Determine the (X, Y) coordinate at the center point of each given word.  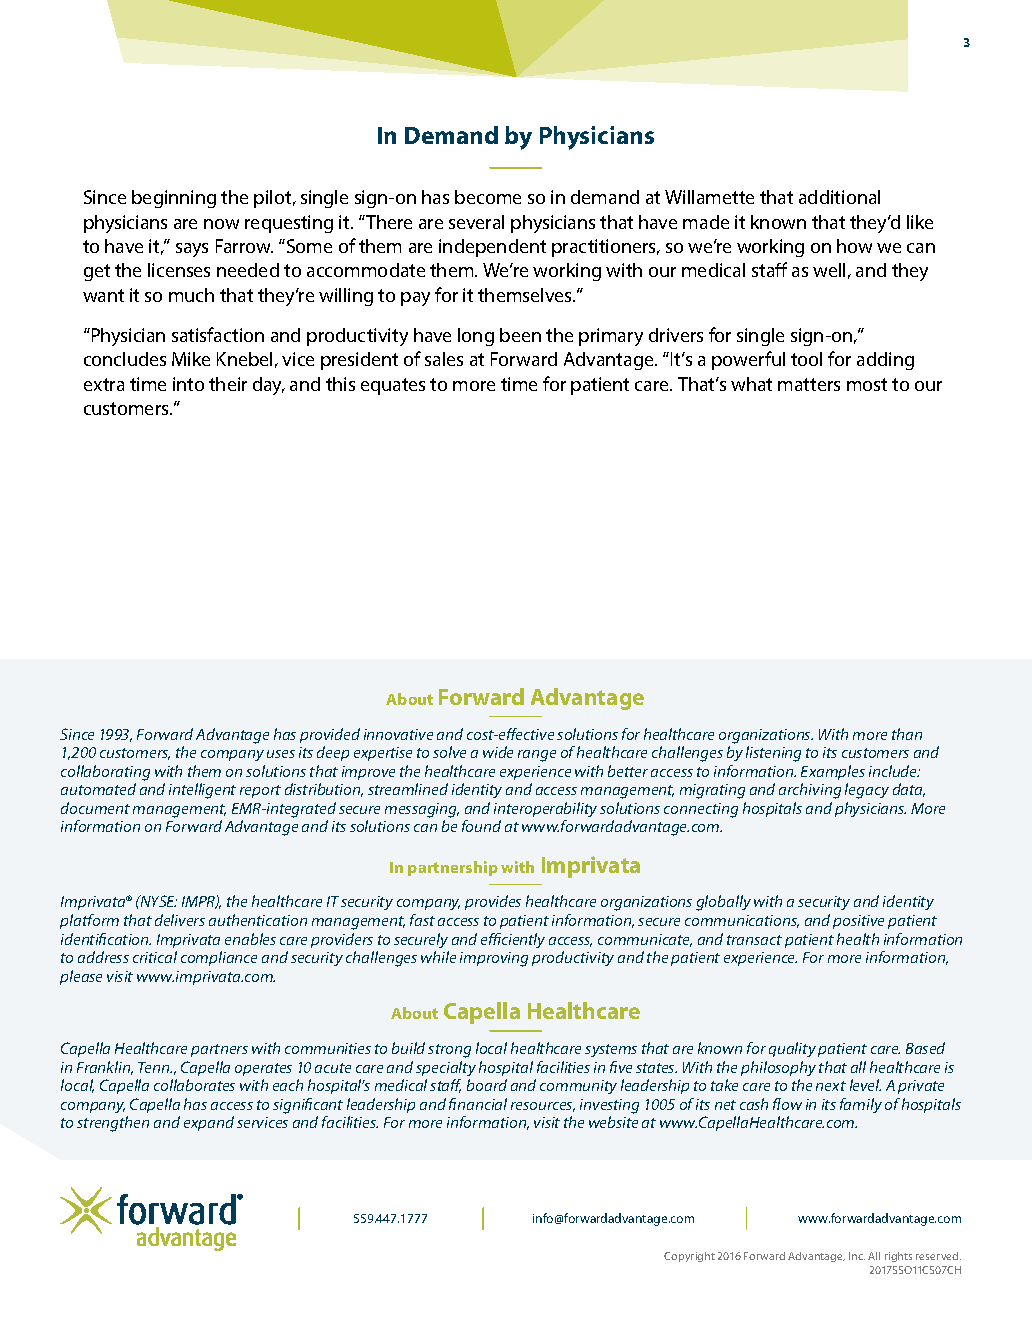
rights (898, 1257)
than (907, 734)
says (192, 250)
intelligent (202, 791)
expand (209, 1123)
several (476, 222)
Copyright (689, 1257)
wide (498, 752)
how (854, 246)
